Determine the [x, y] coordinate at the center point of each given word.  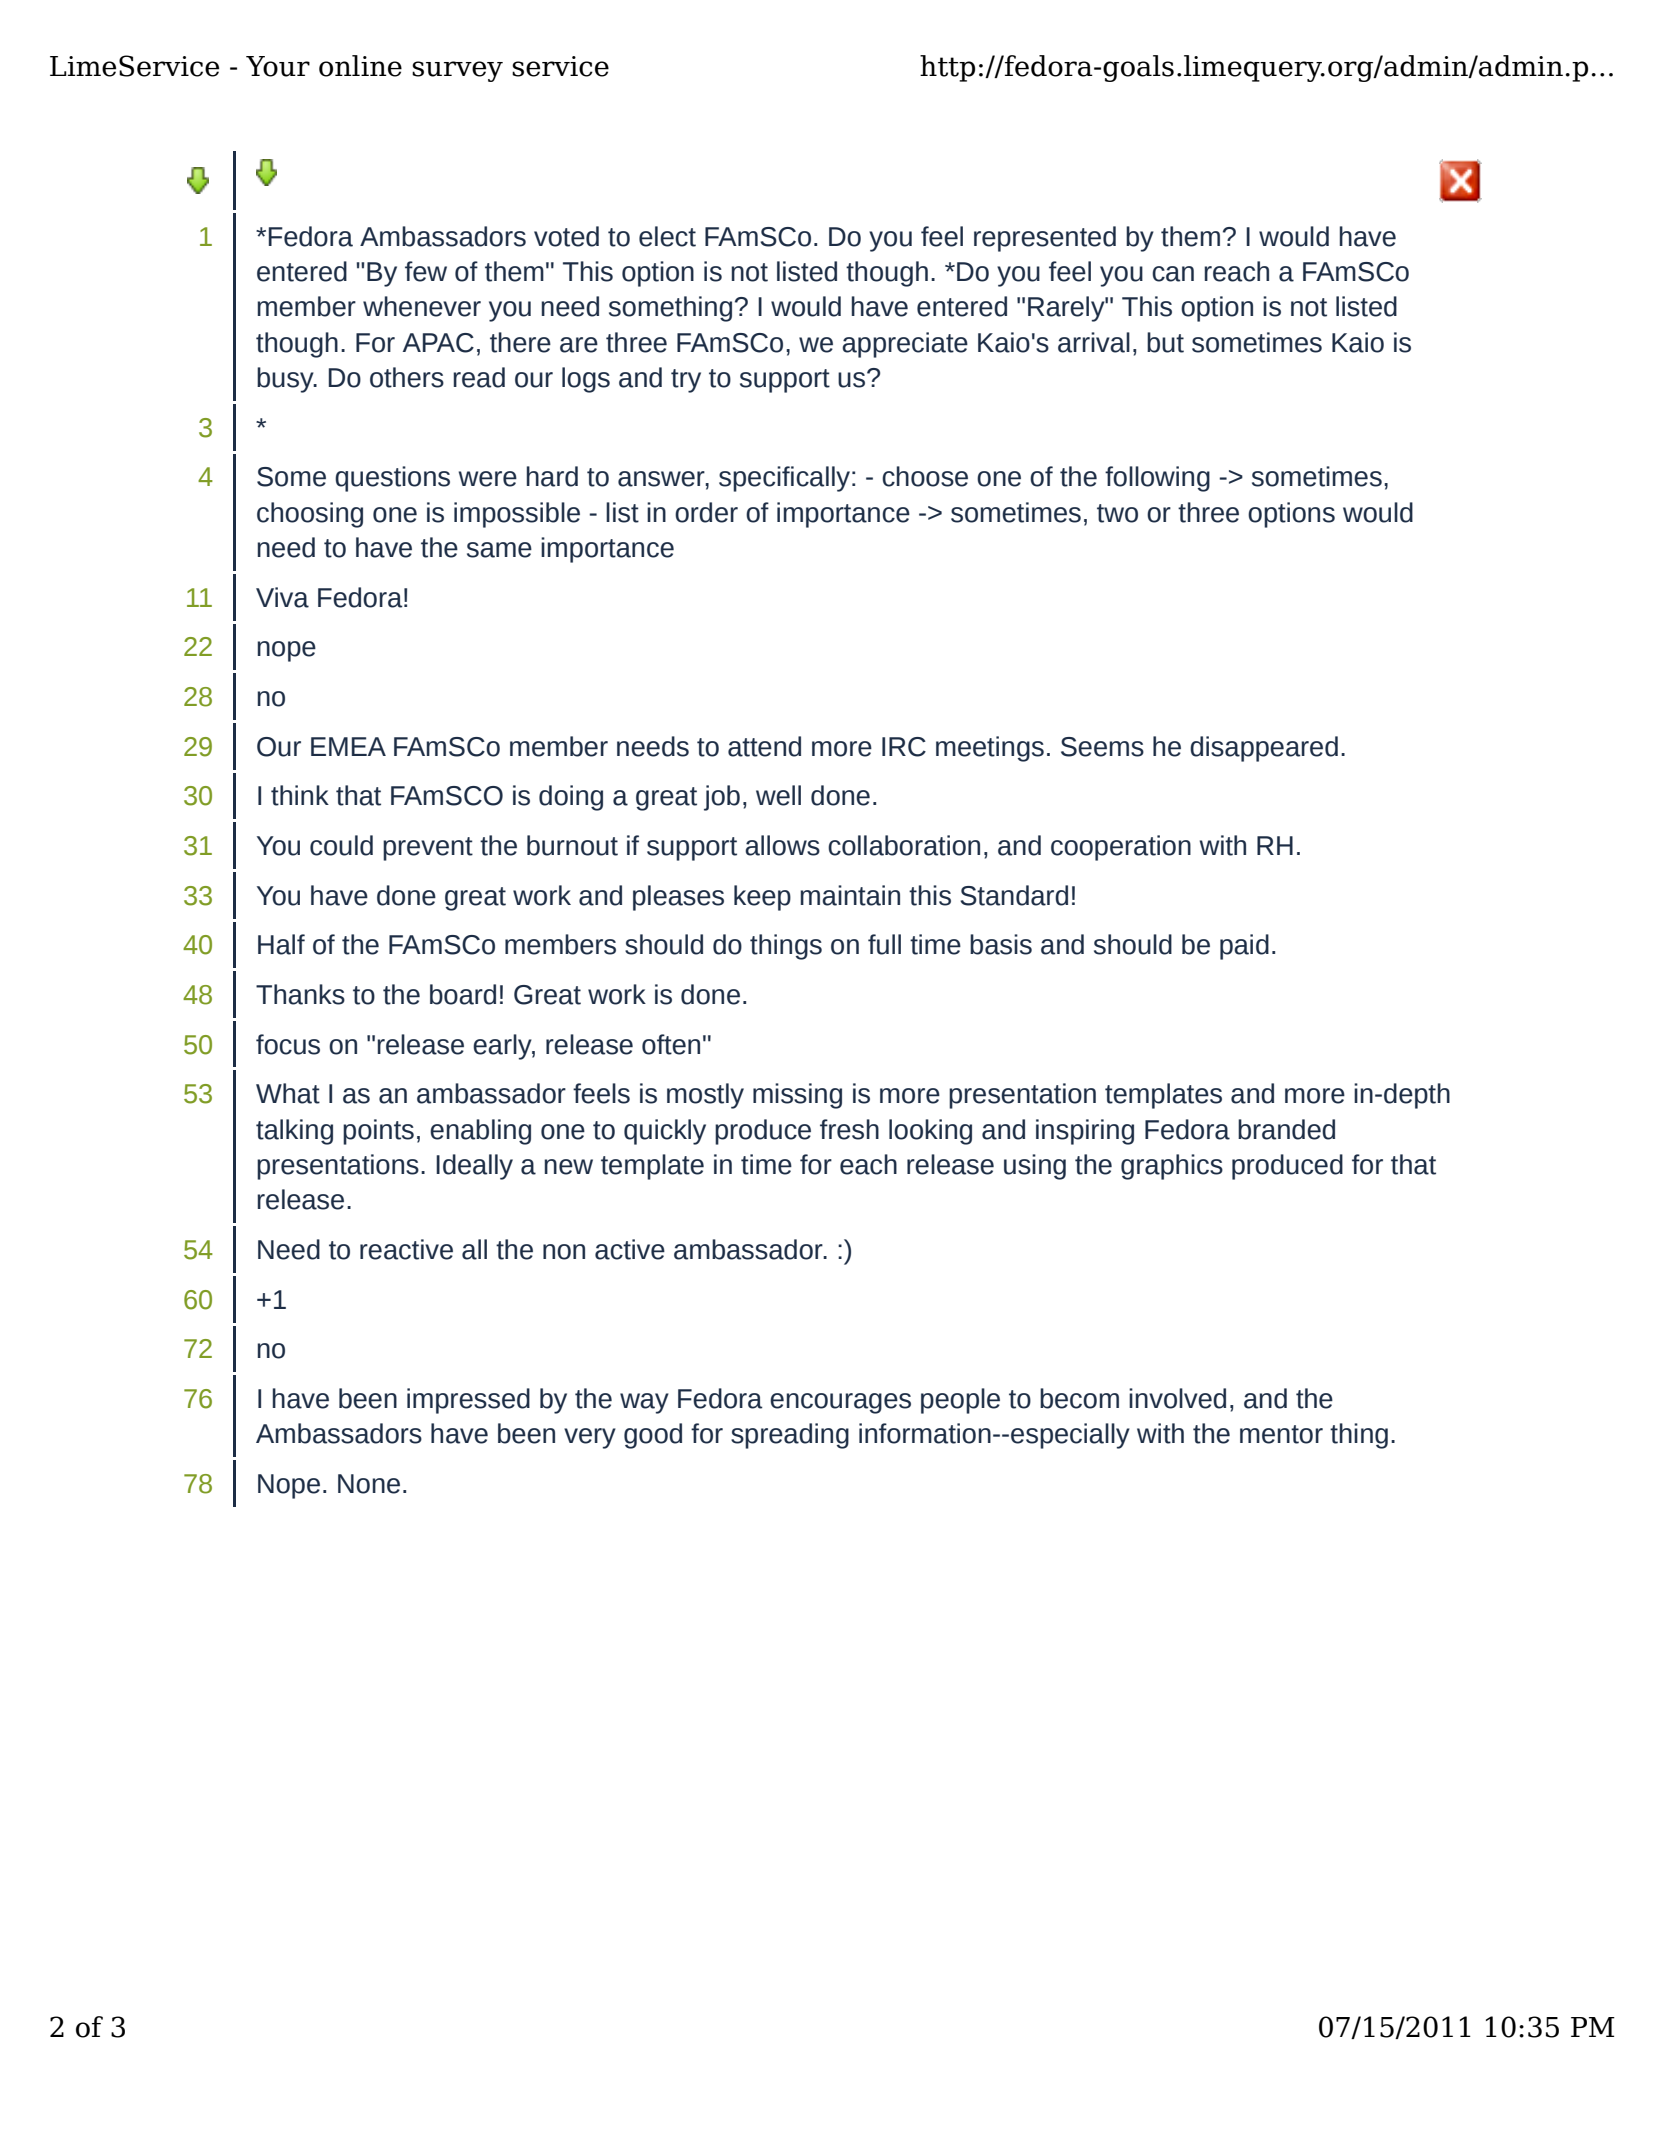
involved [1177, 1398]
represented [1045, 239]
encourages [840, 1403]
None [369, 1484]
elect [667, 236]
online [360, 66]
